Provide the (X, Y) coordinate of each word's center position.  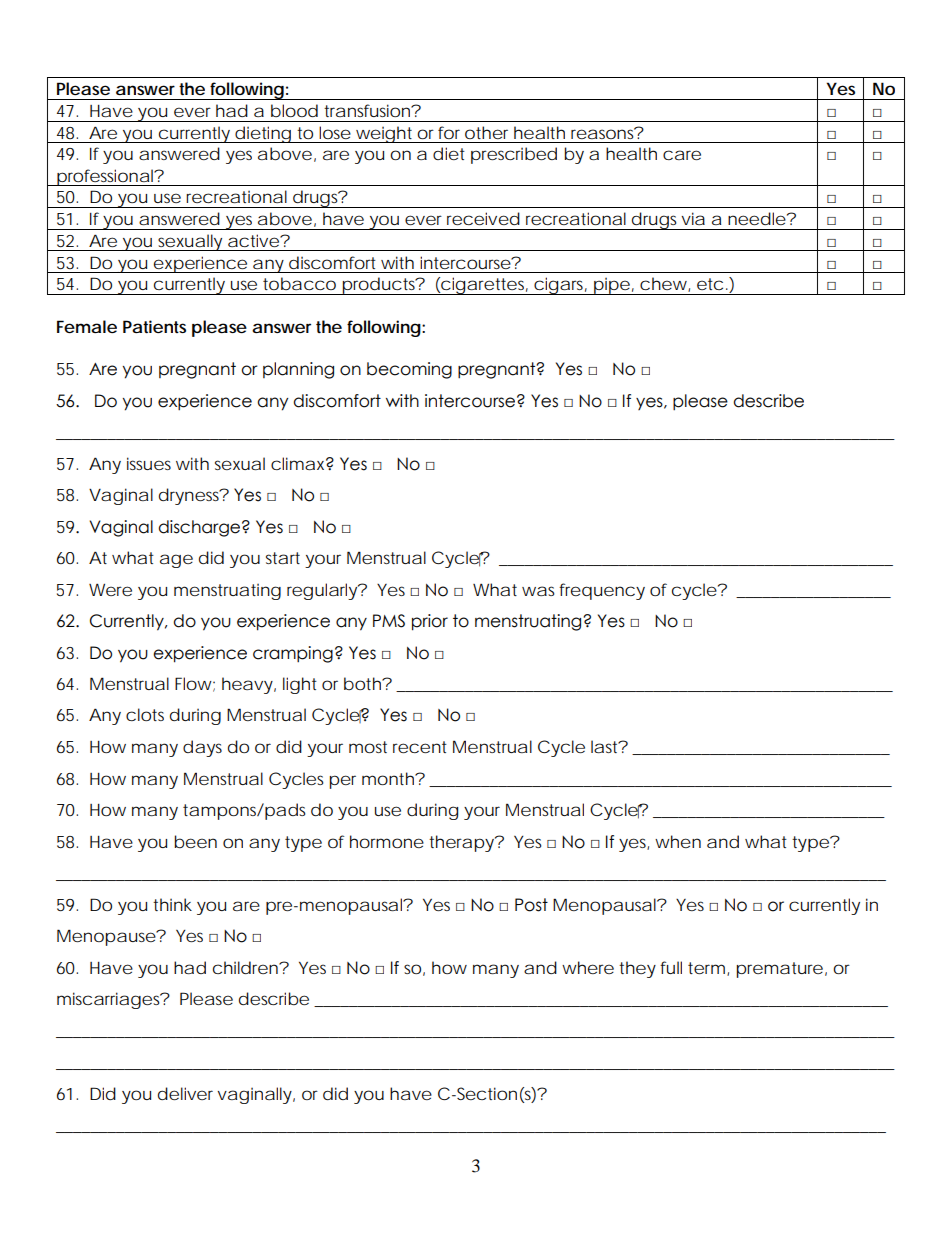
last (606, 746)
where (588, 967)
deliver (185, 1093)
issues (149, 463)
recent (420, 747)
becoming (409, 370)
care (682, 155)
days (202, 748)
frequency (602, 591)
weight (385, 134)
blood (294, 110)
